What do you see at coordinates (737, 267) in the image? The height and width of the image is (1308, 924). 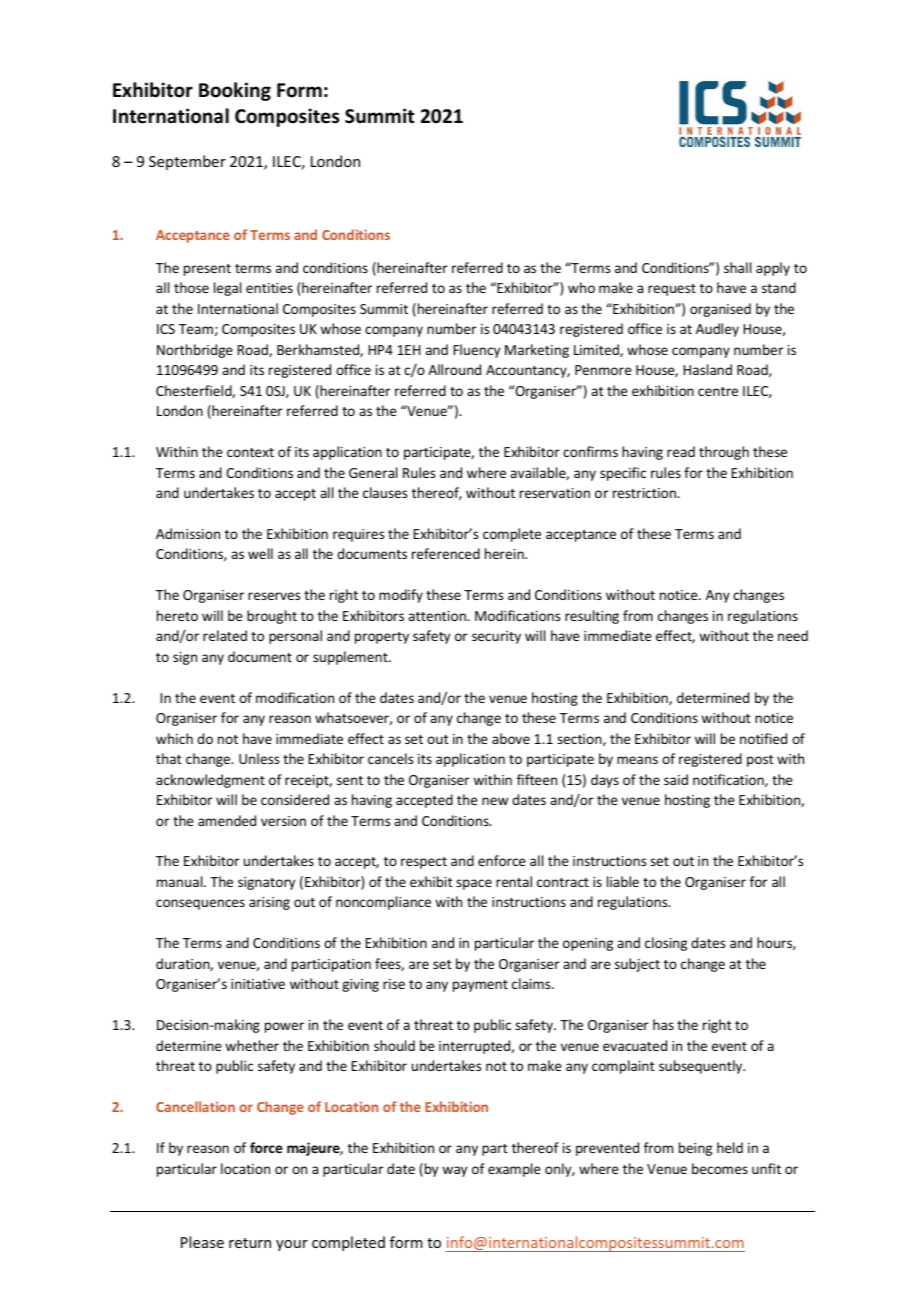 I see `shall` at bounding box center [737, 267].
